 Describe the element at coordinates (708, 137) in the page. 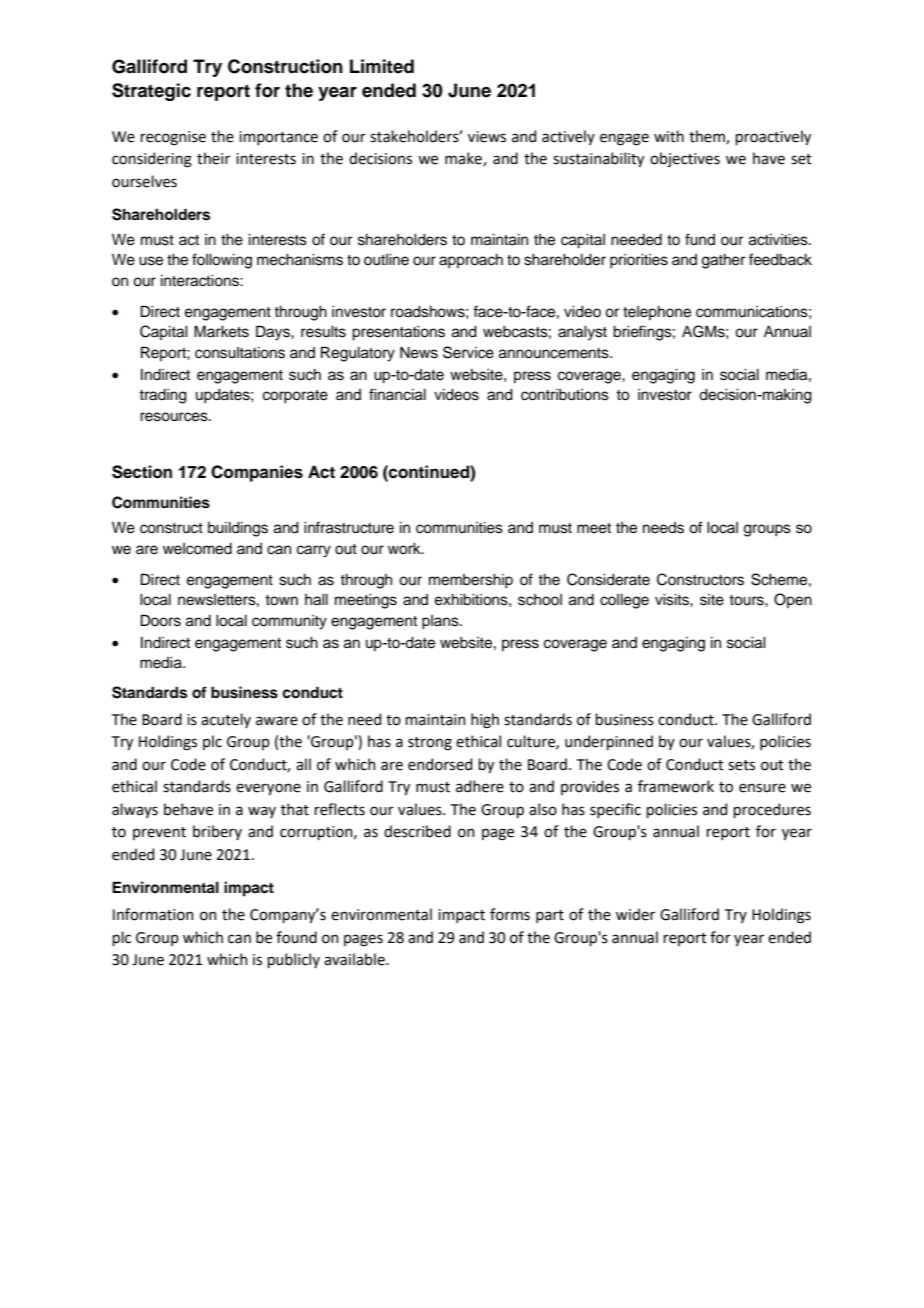

I see `them` at that location.
